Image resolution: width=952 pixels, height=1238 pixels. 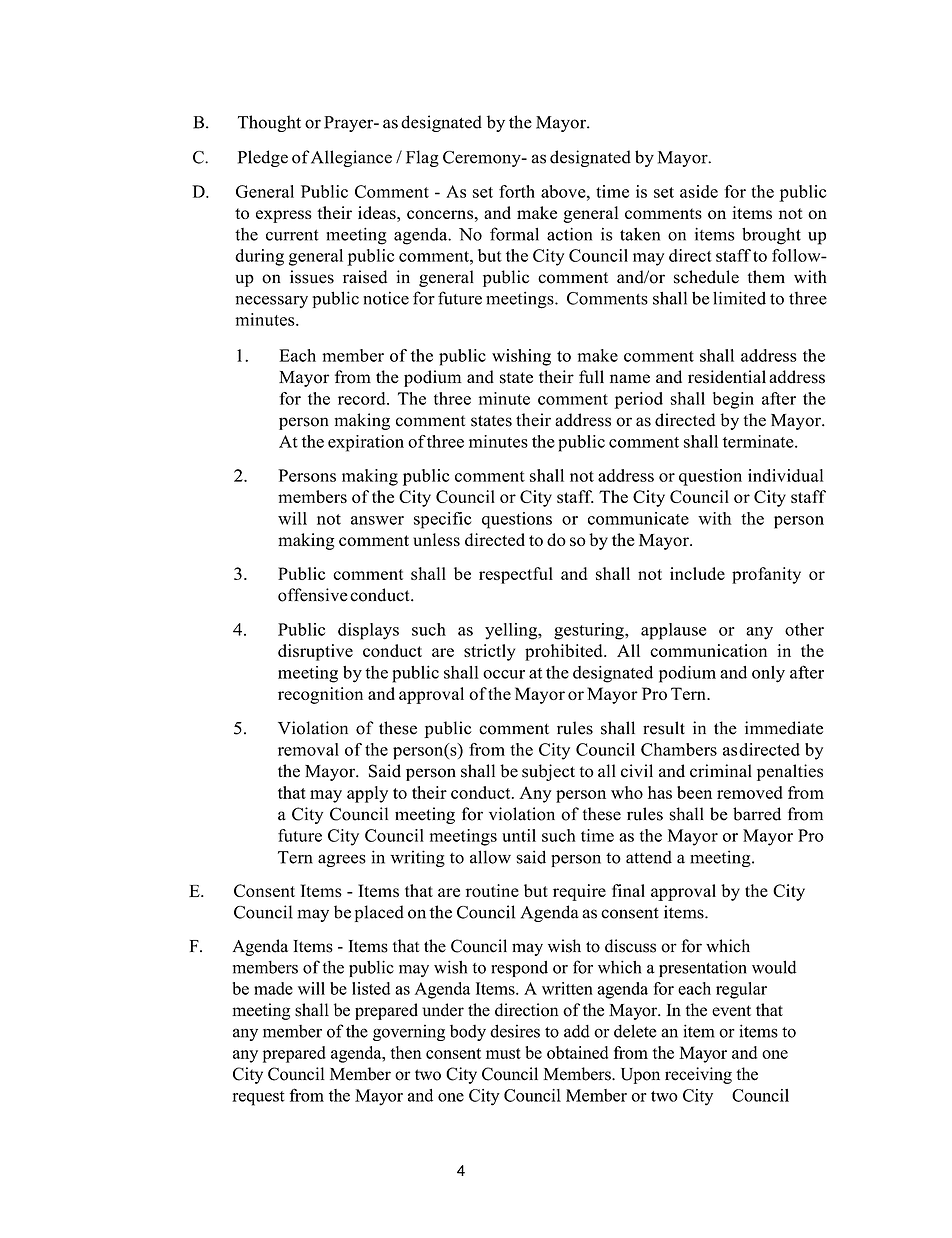 I want to click on aside, so click(x=699, y=191).
